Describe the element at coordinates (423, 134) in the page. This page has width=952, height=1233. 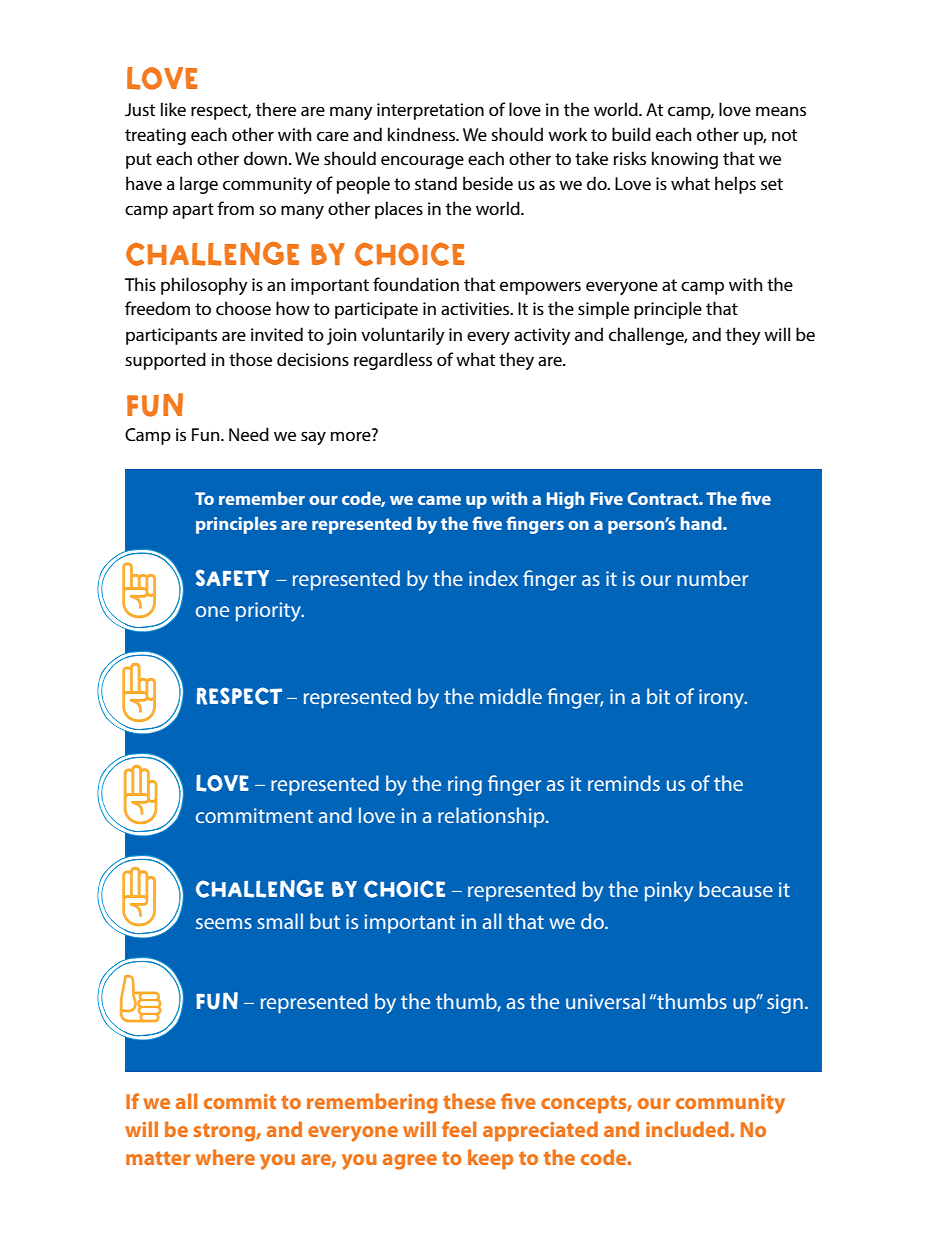
I see `kindness` at that location.
